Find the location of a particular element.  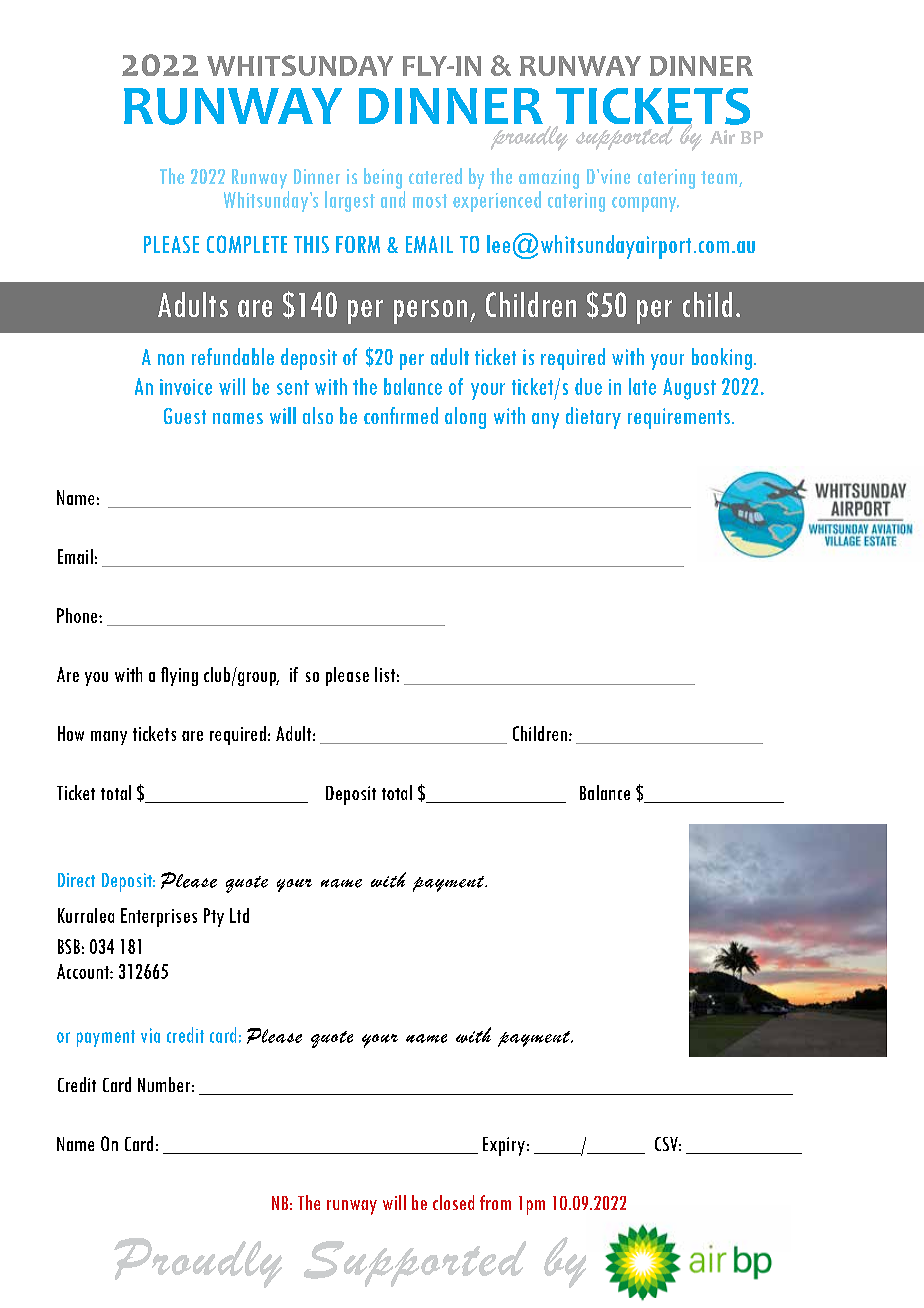

many is located at coordinates (109, 738).
